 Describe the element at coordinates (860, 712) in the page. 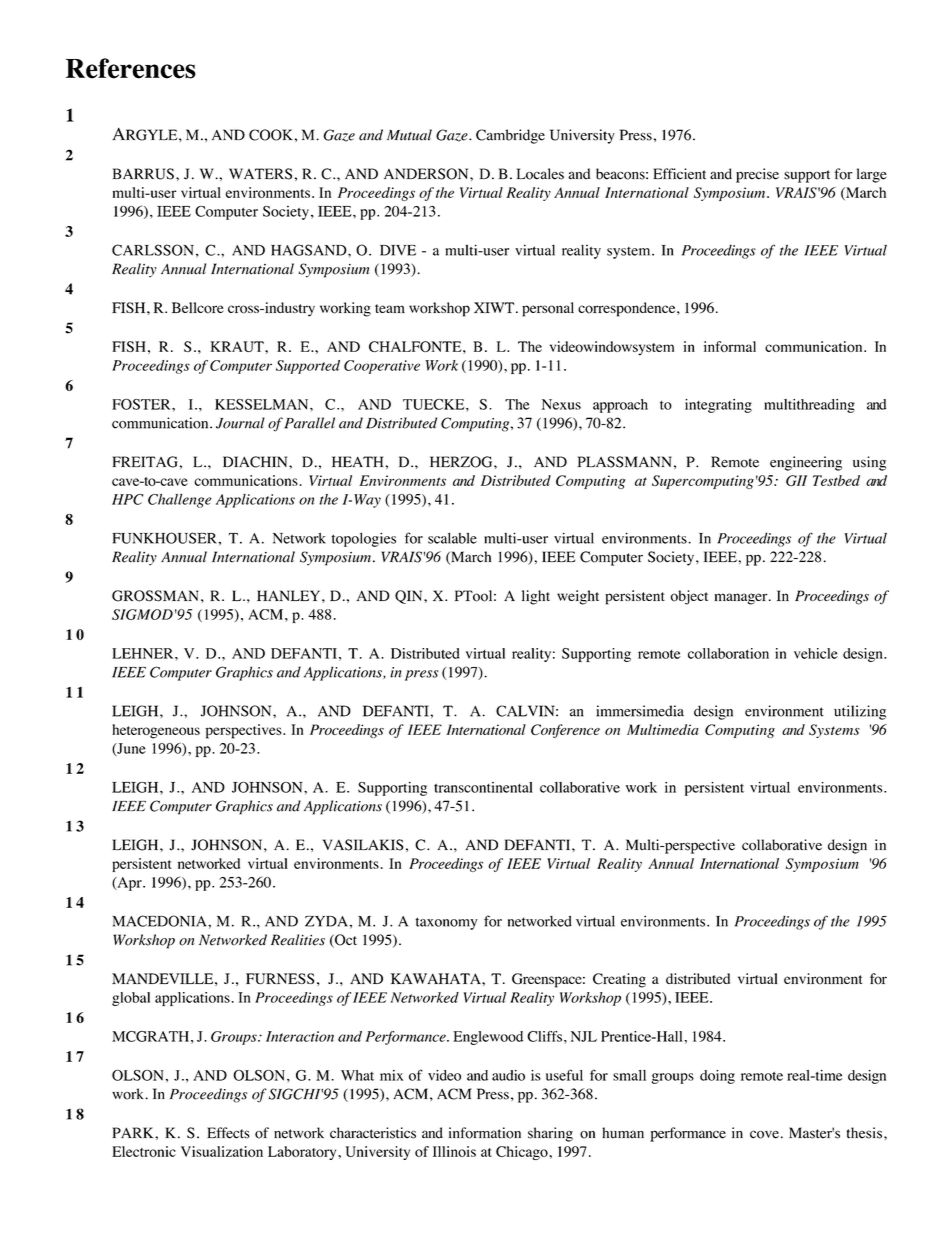

I see `utilizing` at that location.
